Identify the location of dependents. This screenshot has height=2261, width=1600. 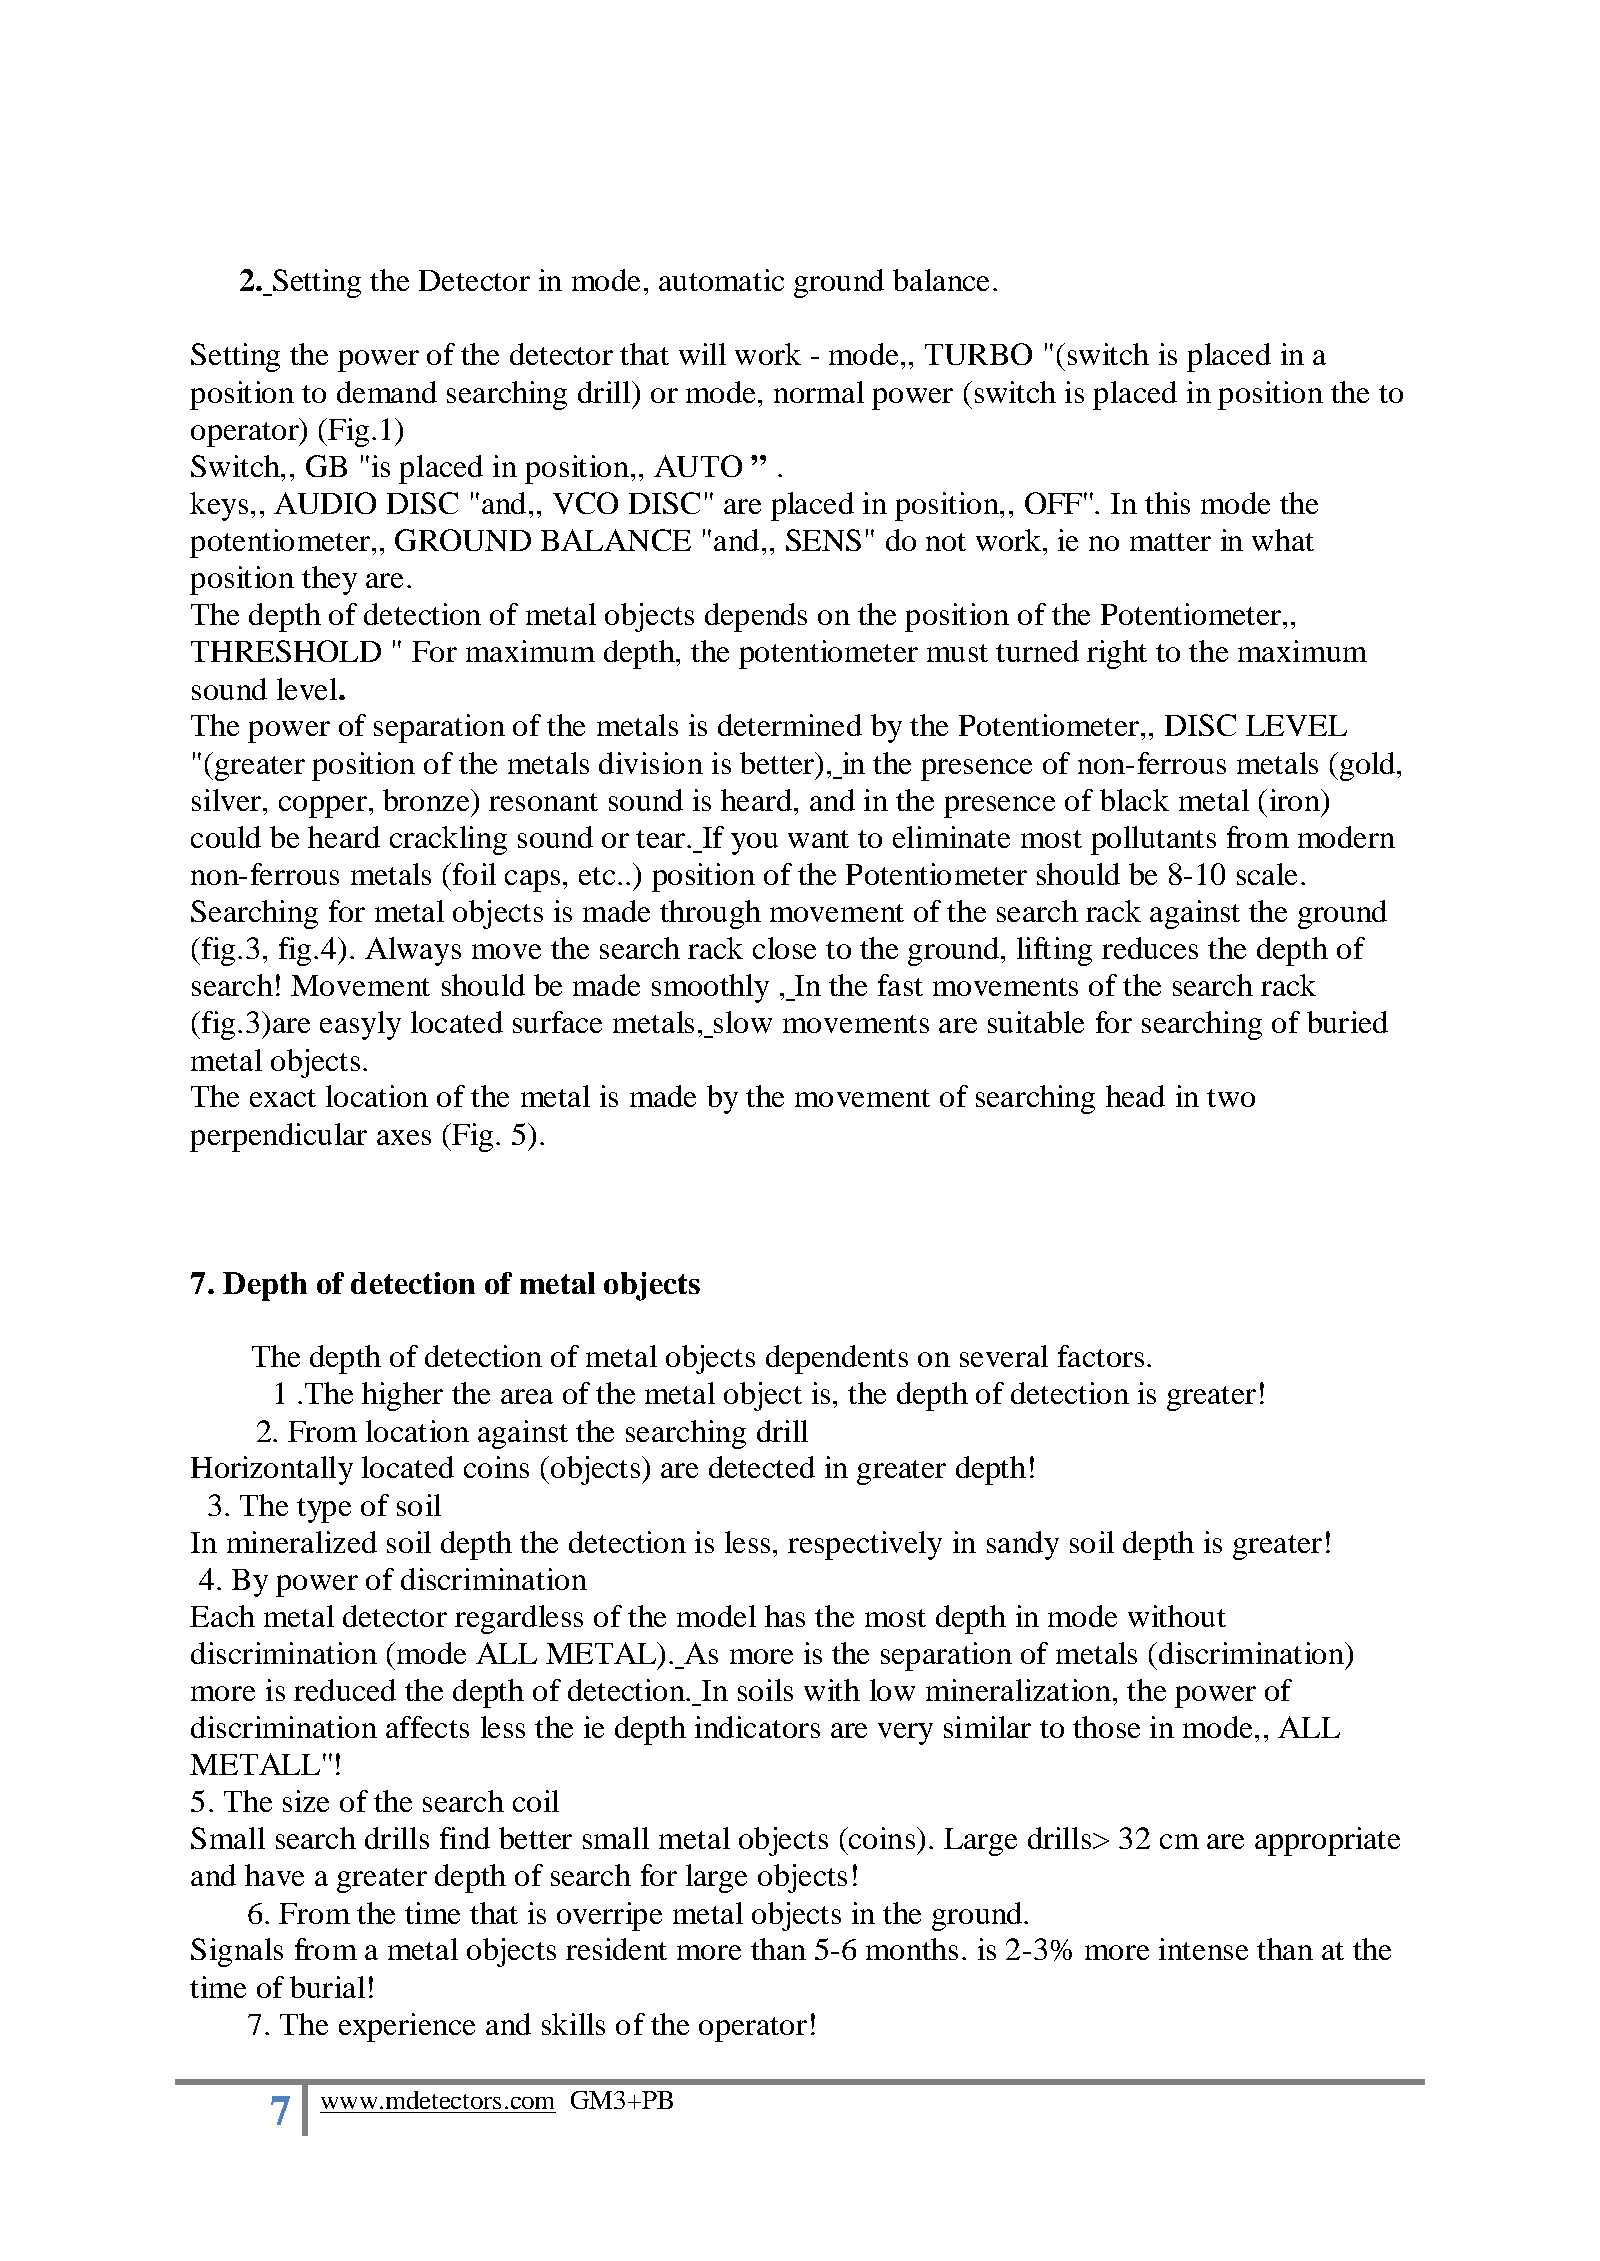
(837, 1359).
